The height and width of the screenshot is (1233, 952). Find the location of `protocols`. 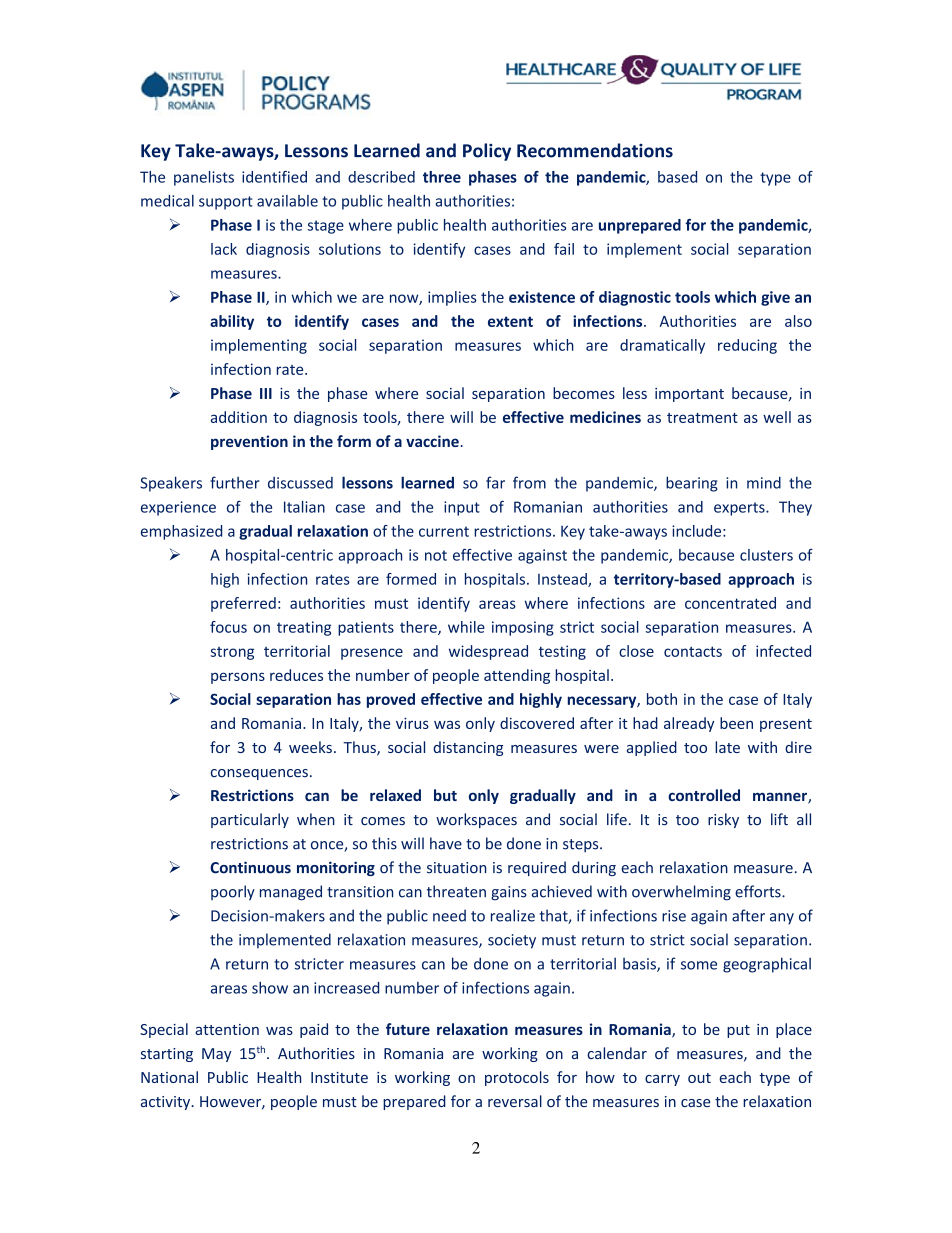

protocols is located at coordinates (517, 1078).
